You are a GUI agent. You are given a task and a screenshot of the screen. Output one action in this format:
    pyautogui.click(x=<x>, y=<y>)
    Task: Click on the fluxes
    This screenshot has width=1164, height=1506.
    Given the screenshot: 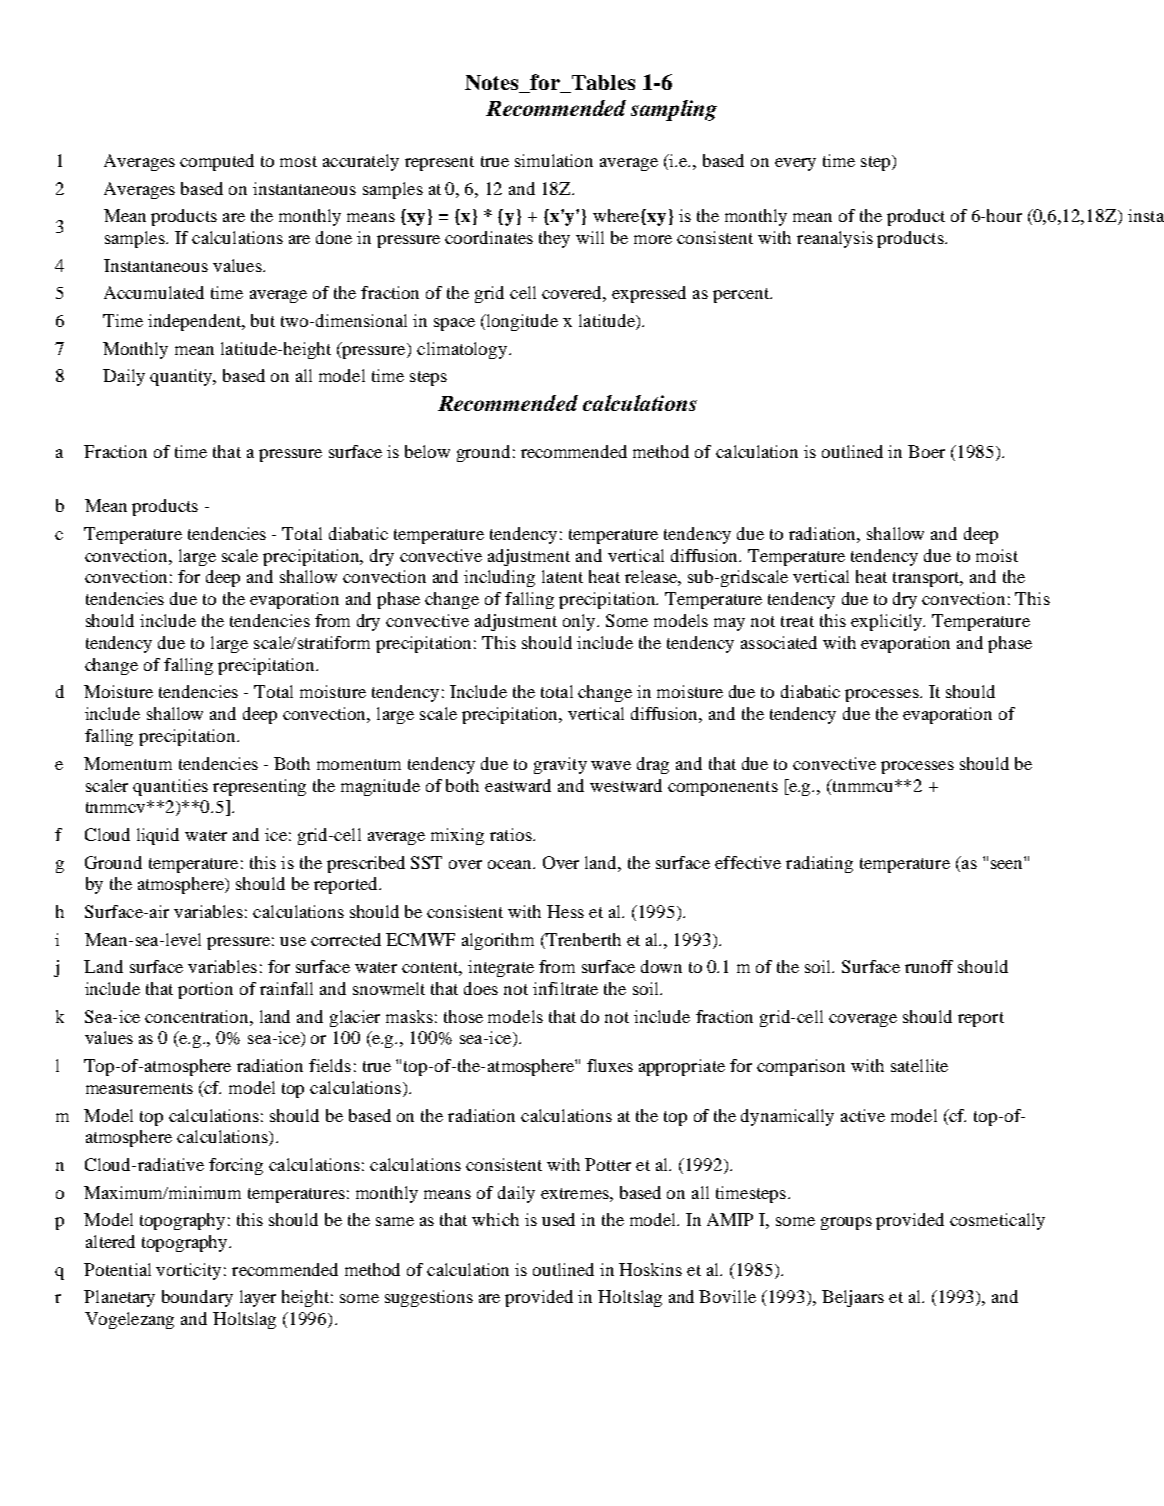 What is the action you would take?
    pyautogui.click(x=610, y=1065)
